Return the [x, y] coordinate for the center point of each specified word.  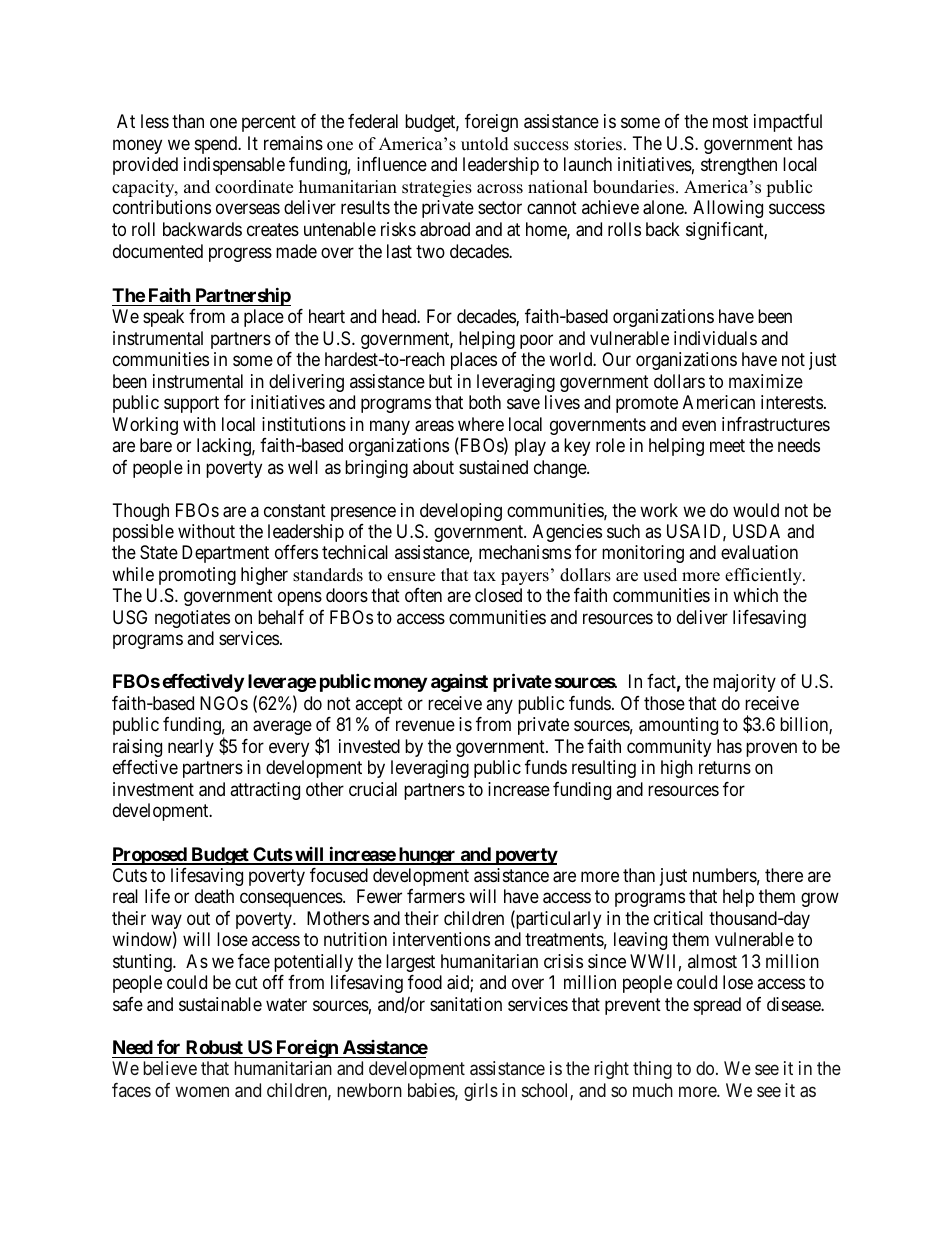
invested [369, 746]
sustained [493, 467]
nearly [191, 748]
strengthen [739, 166]
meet [727, 445]
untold [485, 144]
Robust [214, 1047]
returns [725, 768]
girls [481, 1092]
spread [717, 1006]
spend [217, 145]
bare [156, 445]
